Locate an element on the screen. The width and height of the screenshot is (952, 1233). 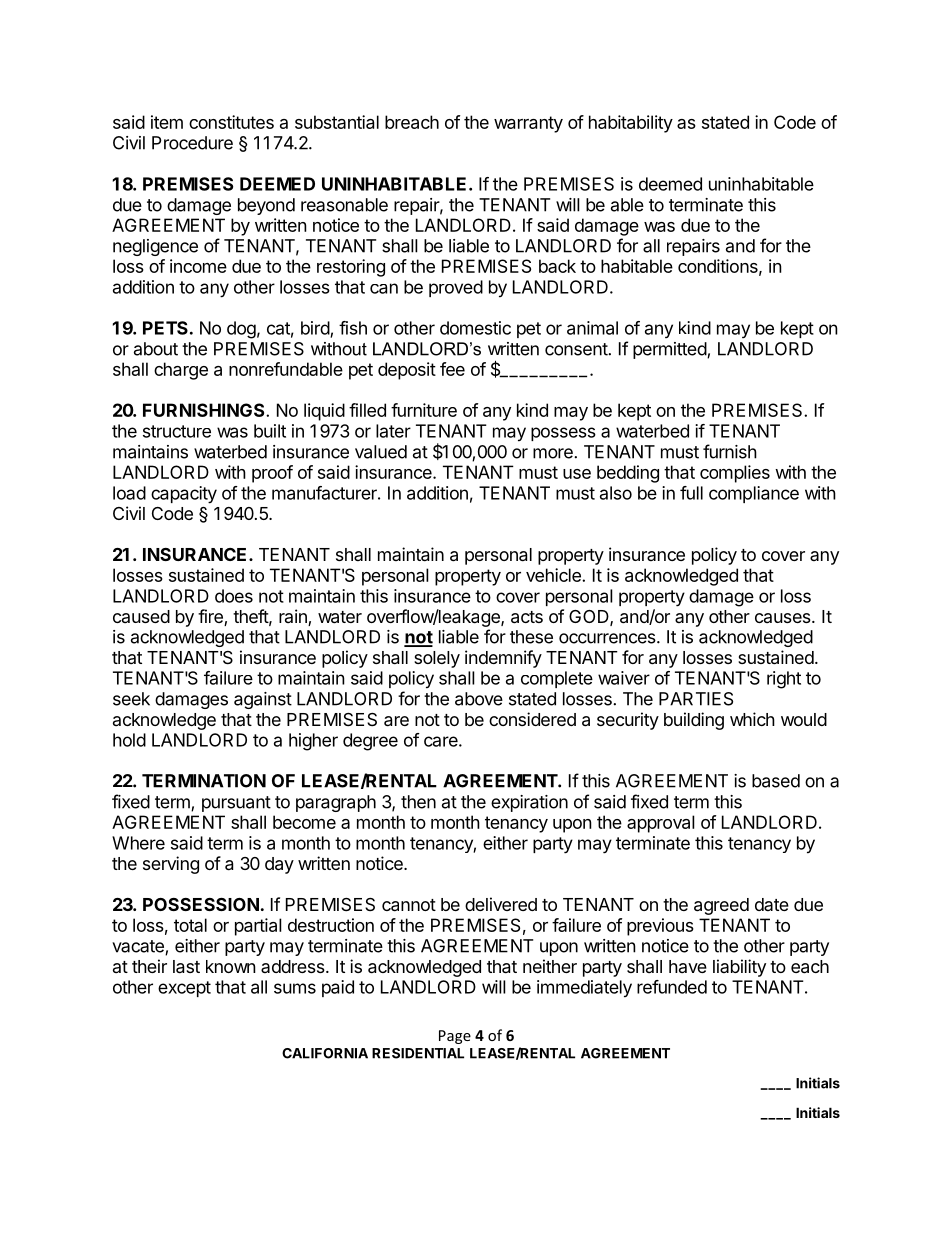
refunded is located at coordinates (672, 987).
